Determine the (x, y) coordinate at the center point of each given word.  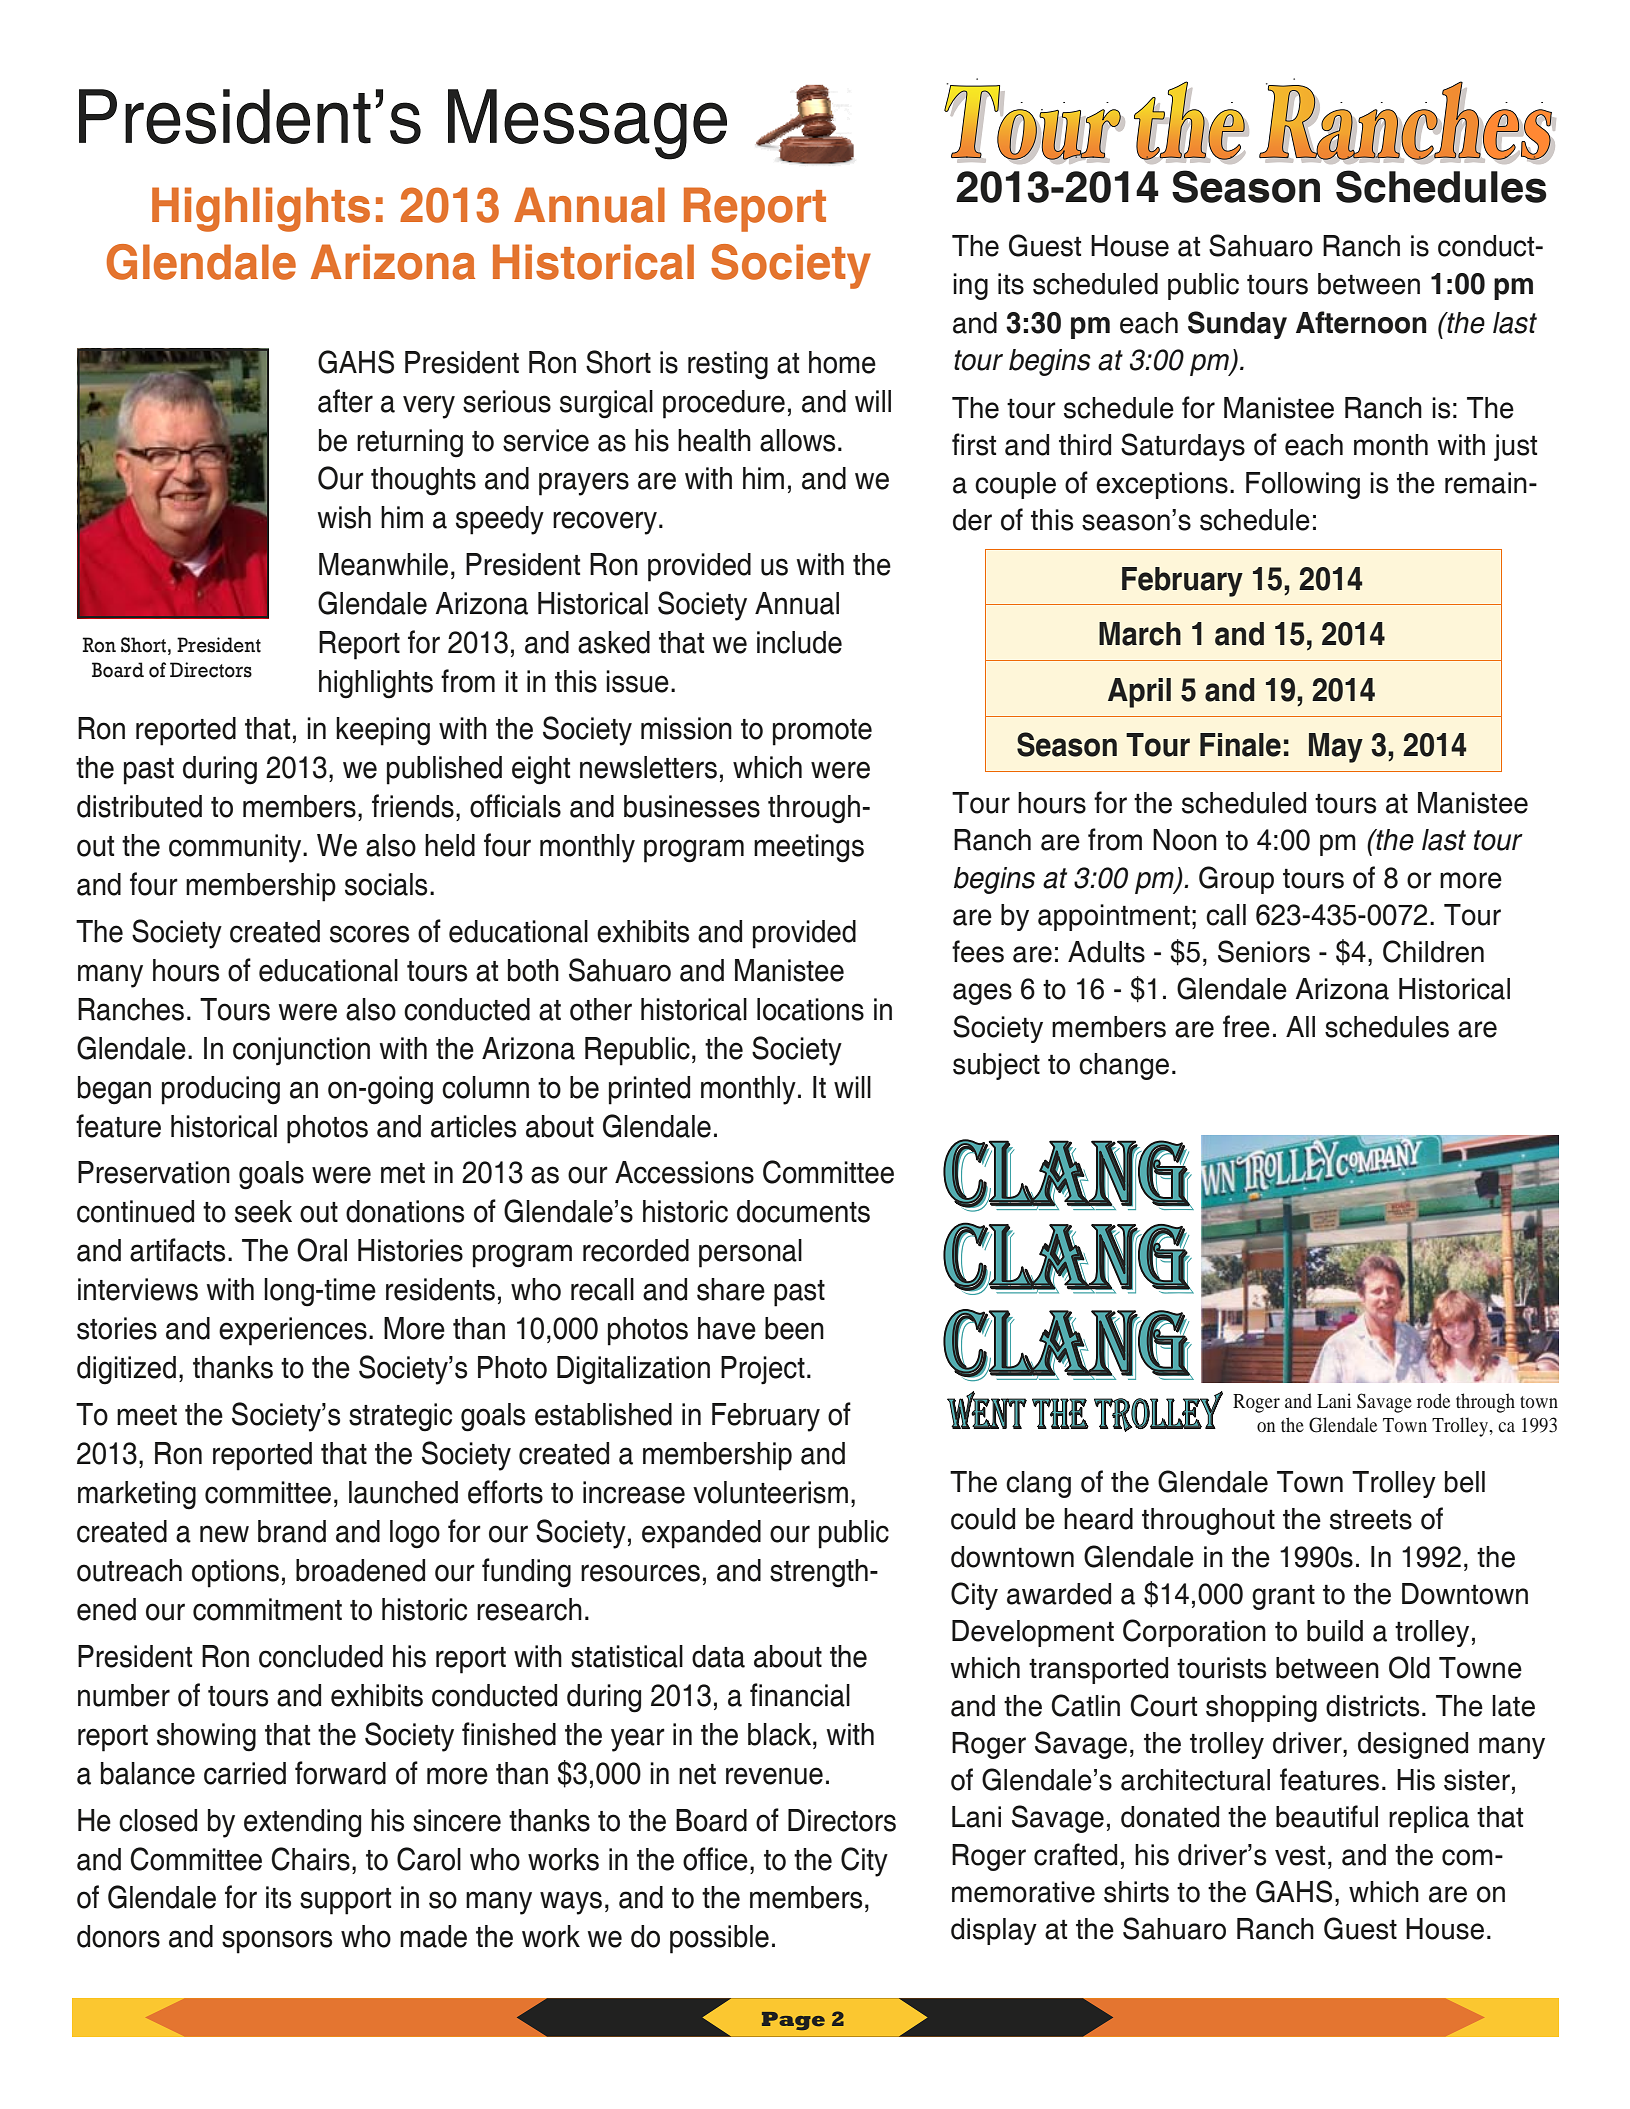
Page (793, 2021)
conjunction (301, 1051)
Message (587, 124)
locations (810, 1009)
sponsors (277, 1942)
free (1246, 1026)
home (842, 362)
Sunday (1237, 325)
